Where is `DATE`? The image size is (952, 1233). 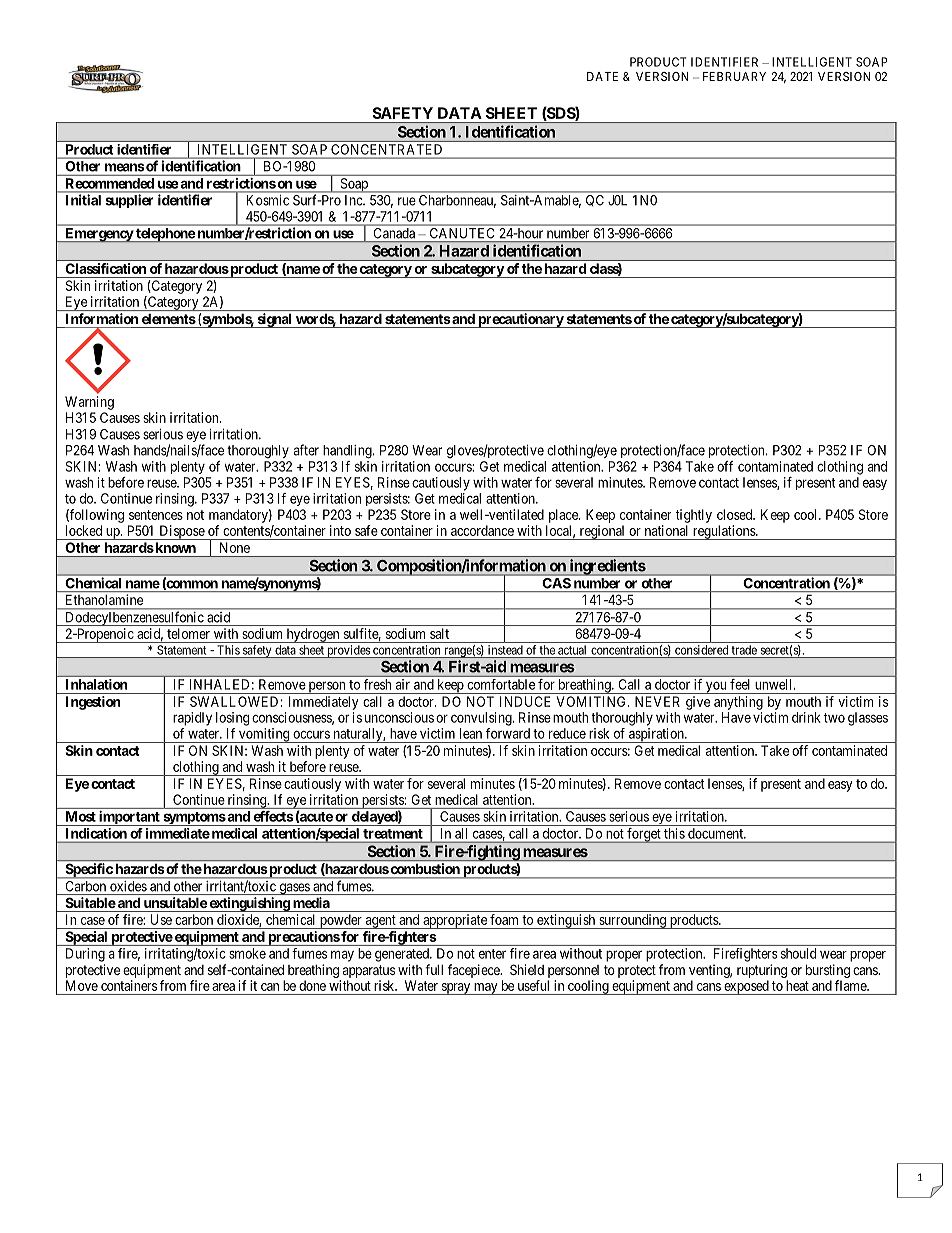
DATE is located at coordinates (602, 76).
